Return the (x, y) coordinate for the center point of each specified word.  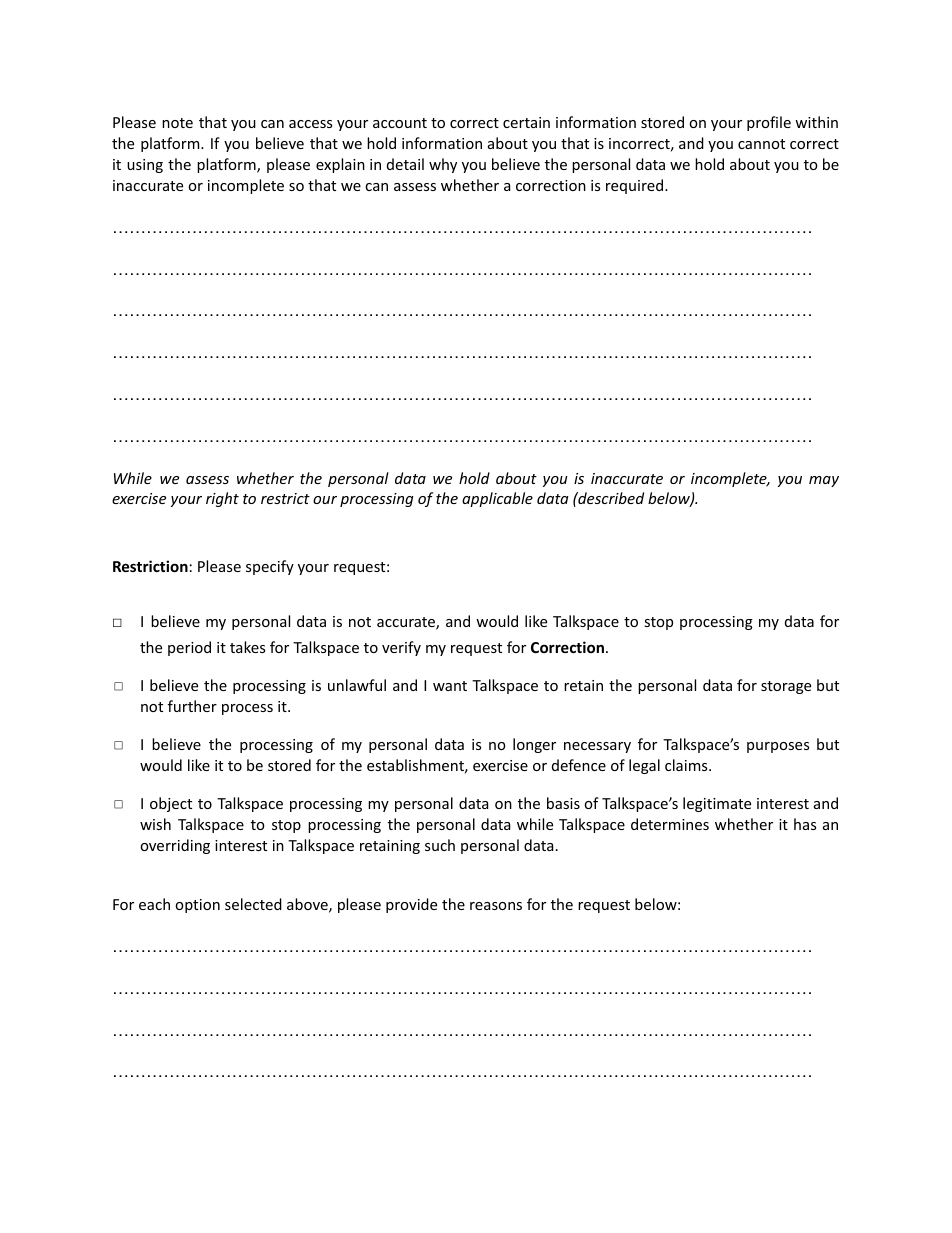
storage (786, 687)
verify (401, 648)
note (177, 123)
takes (247, 647)
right (222, 499)
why (443, 165)
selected (253, 904)
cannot (761, 144)
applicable (497, 499)
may (824, 481)
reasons (496, 906)
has (805, 824)
